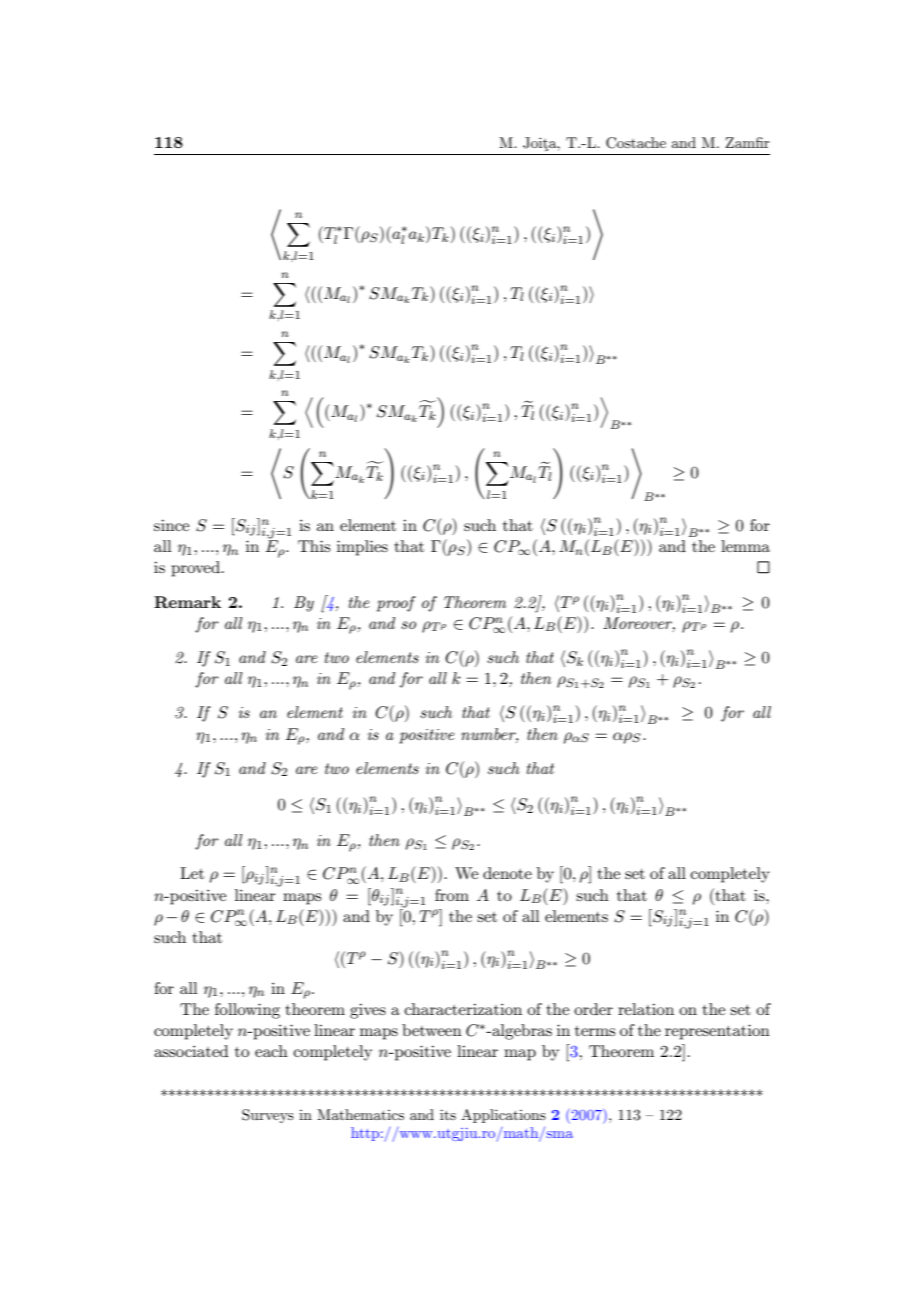 The width and height of the document is (924, 1308). Describe the element at coordinates (452, 895) in the document. I see `from` at that location.
